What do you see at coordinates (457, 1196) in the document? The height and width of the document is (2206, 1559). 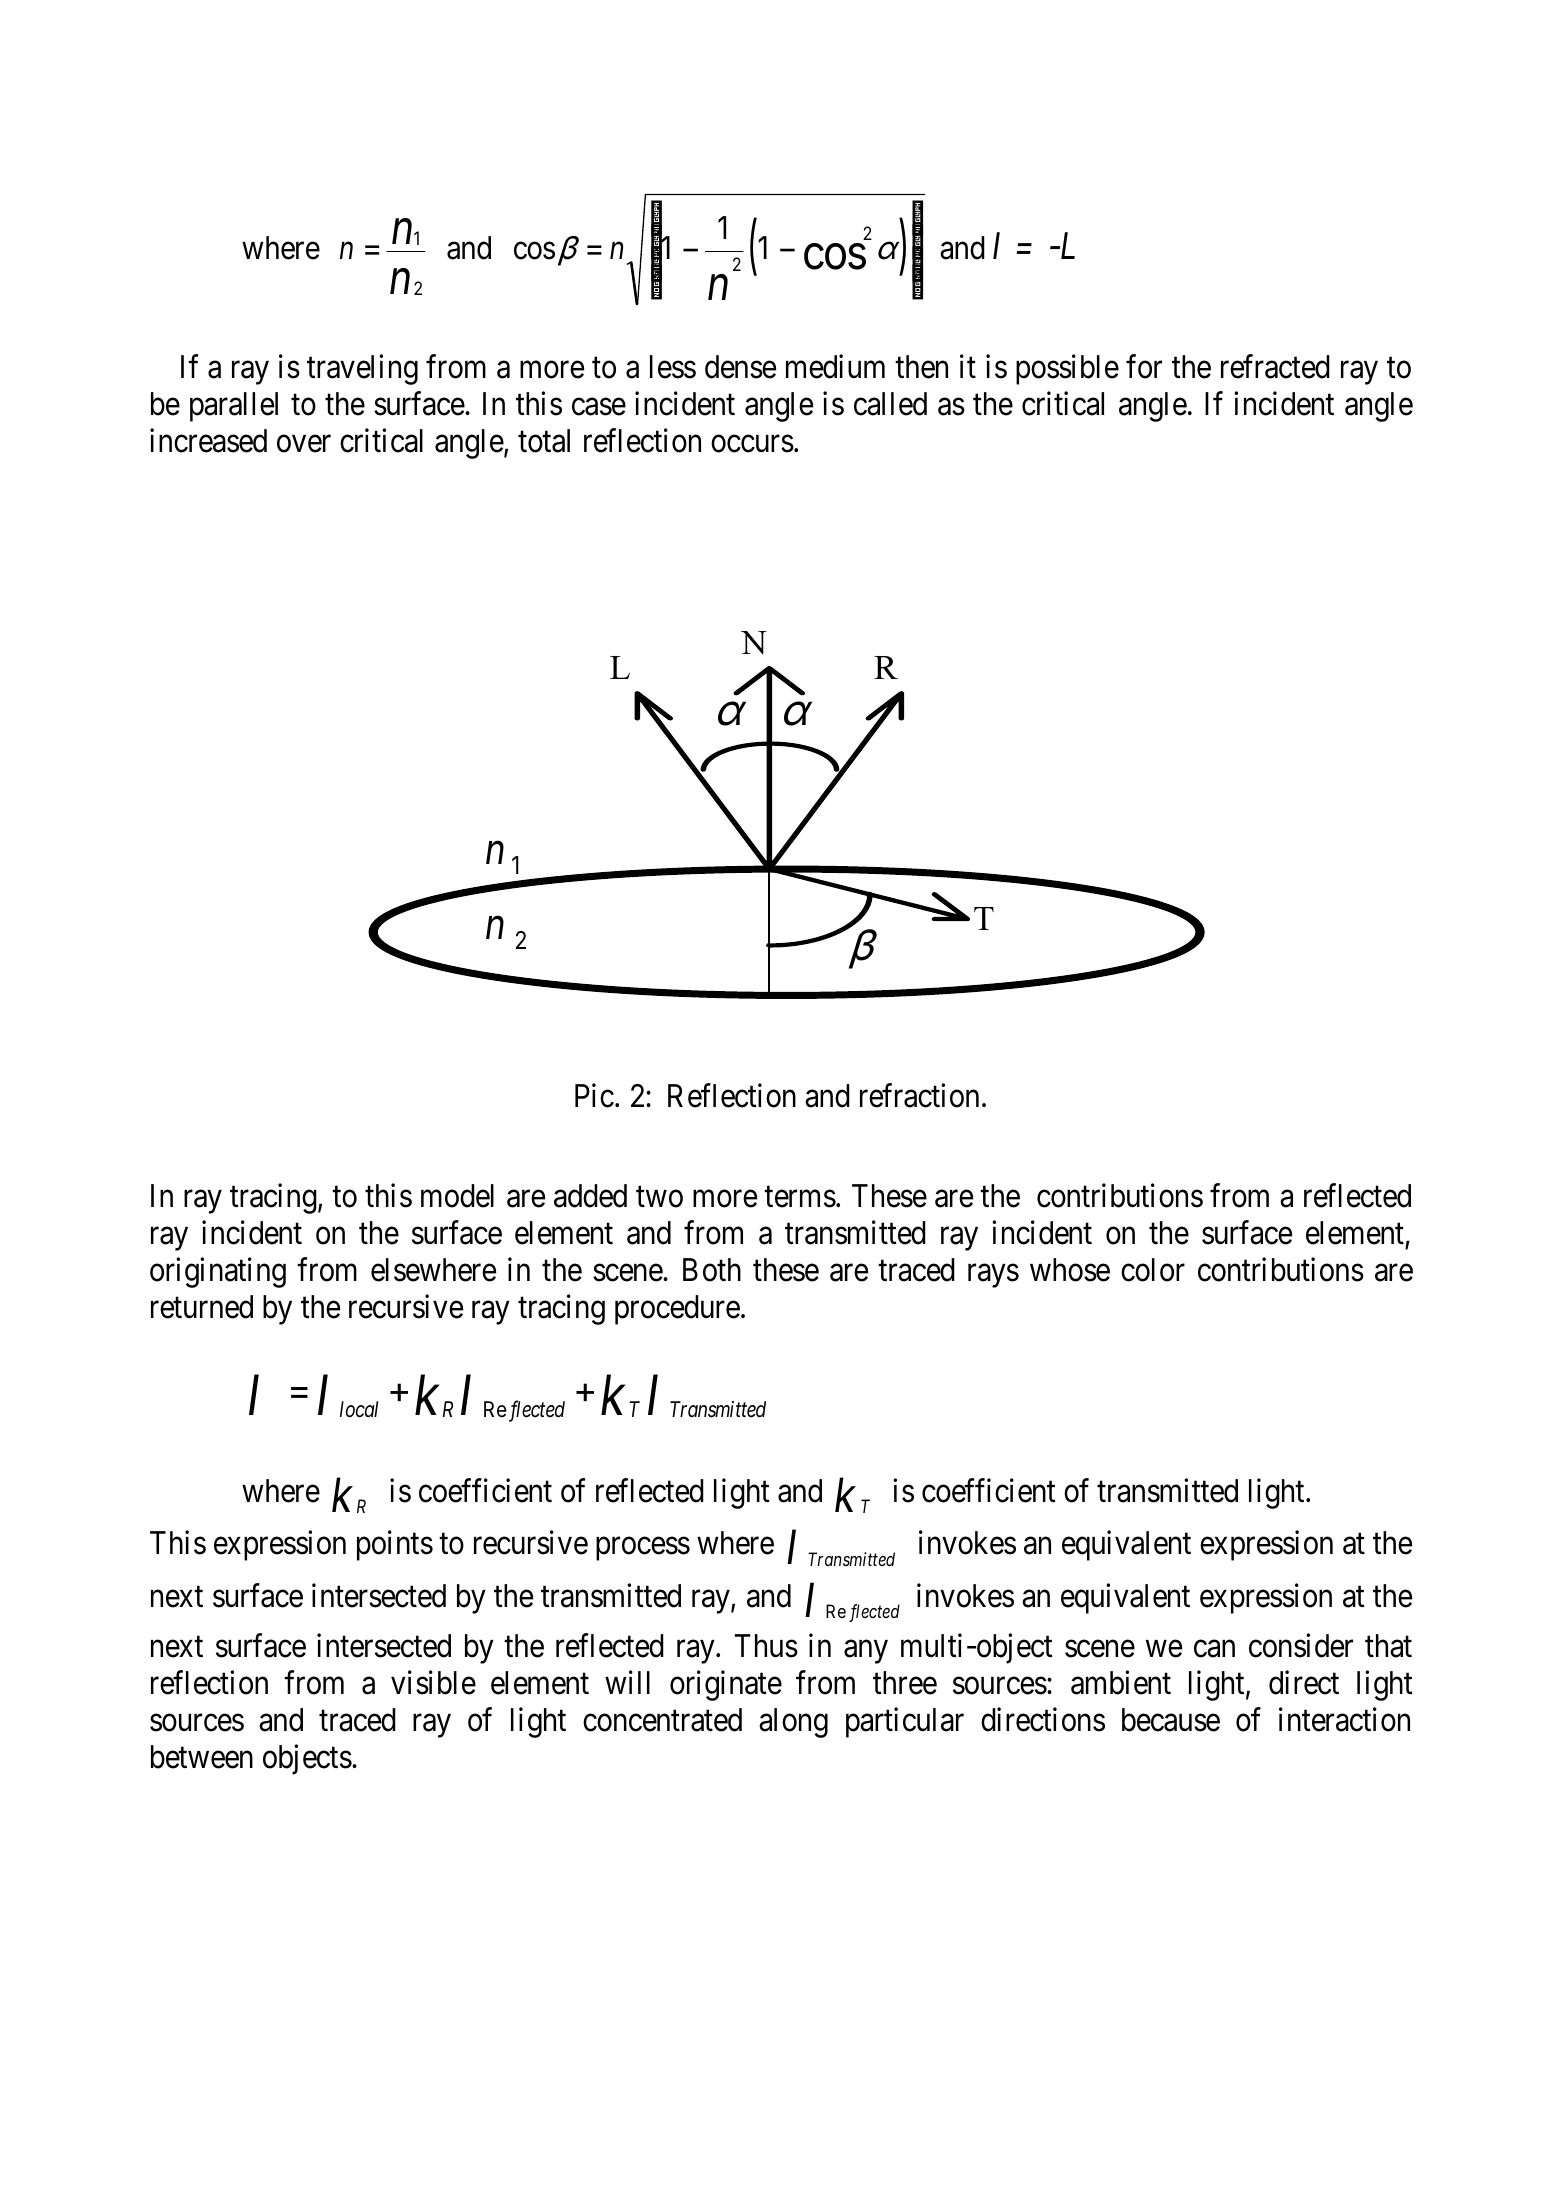 I see `model` at bounding box center [457, 1196].
